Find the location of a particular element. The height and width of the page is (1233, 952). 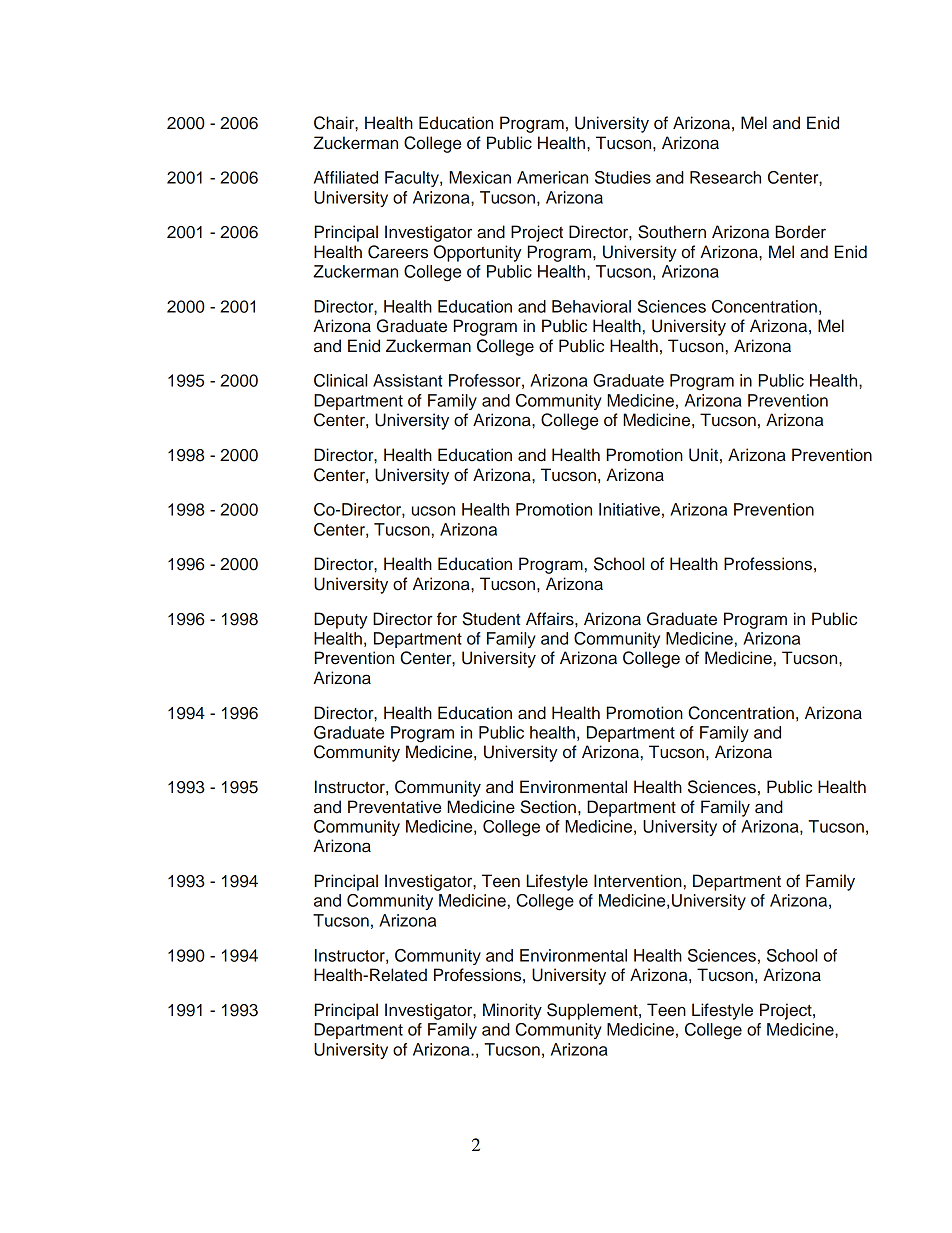

Research is located at coordinates (725, 177).
